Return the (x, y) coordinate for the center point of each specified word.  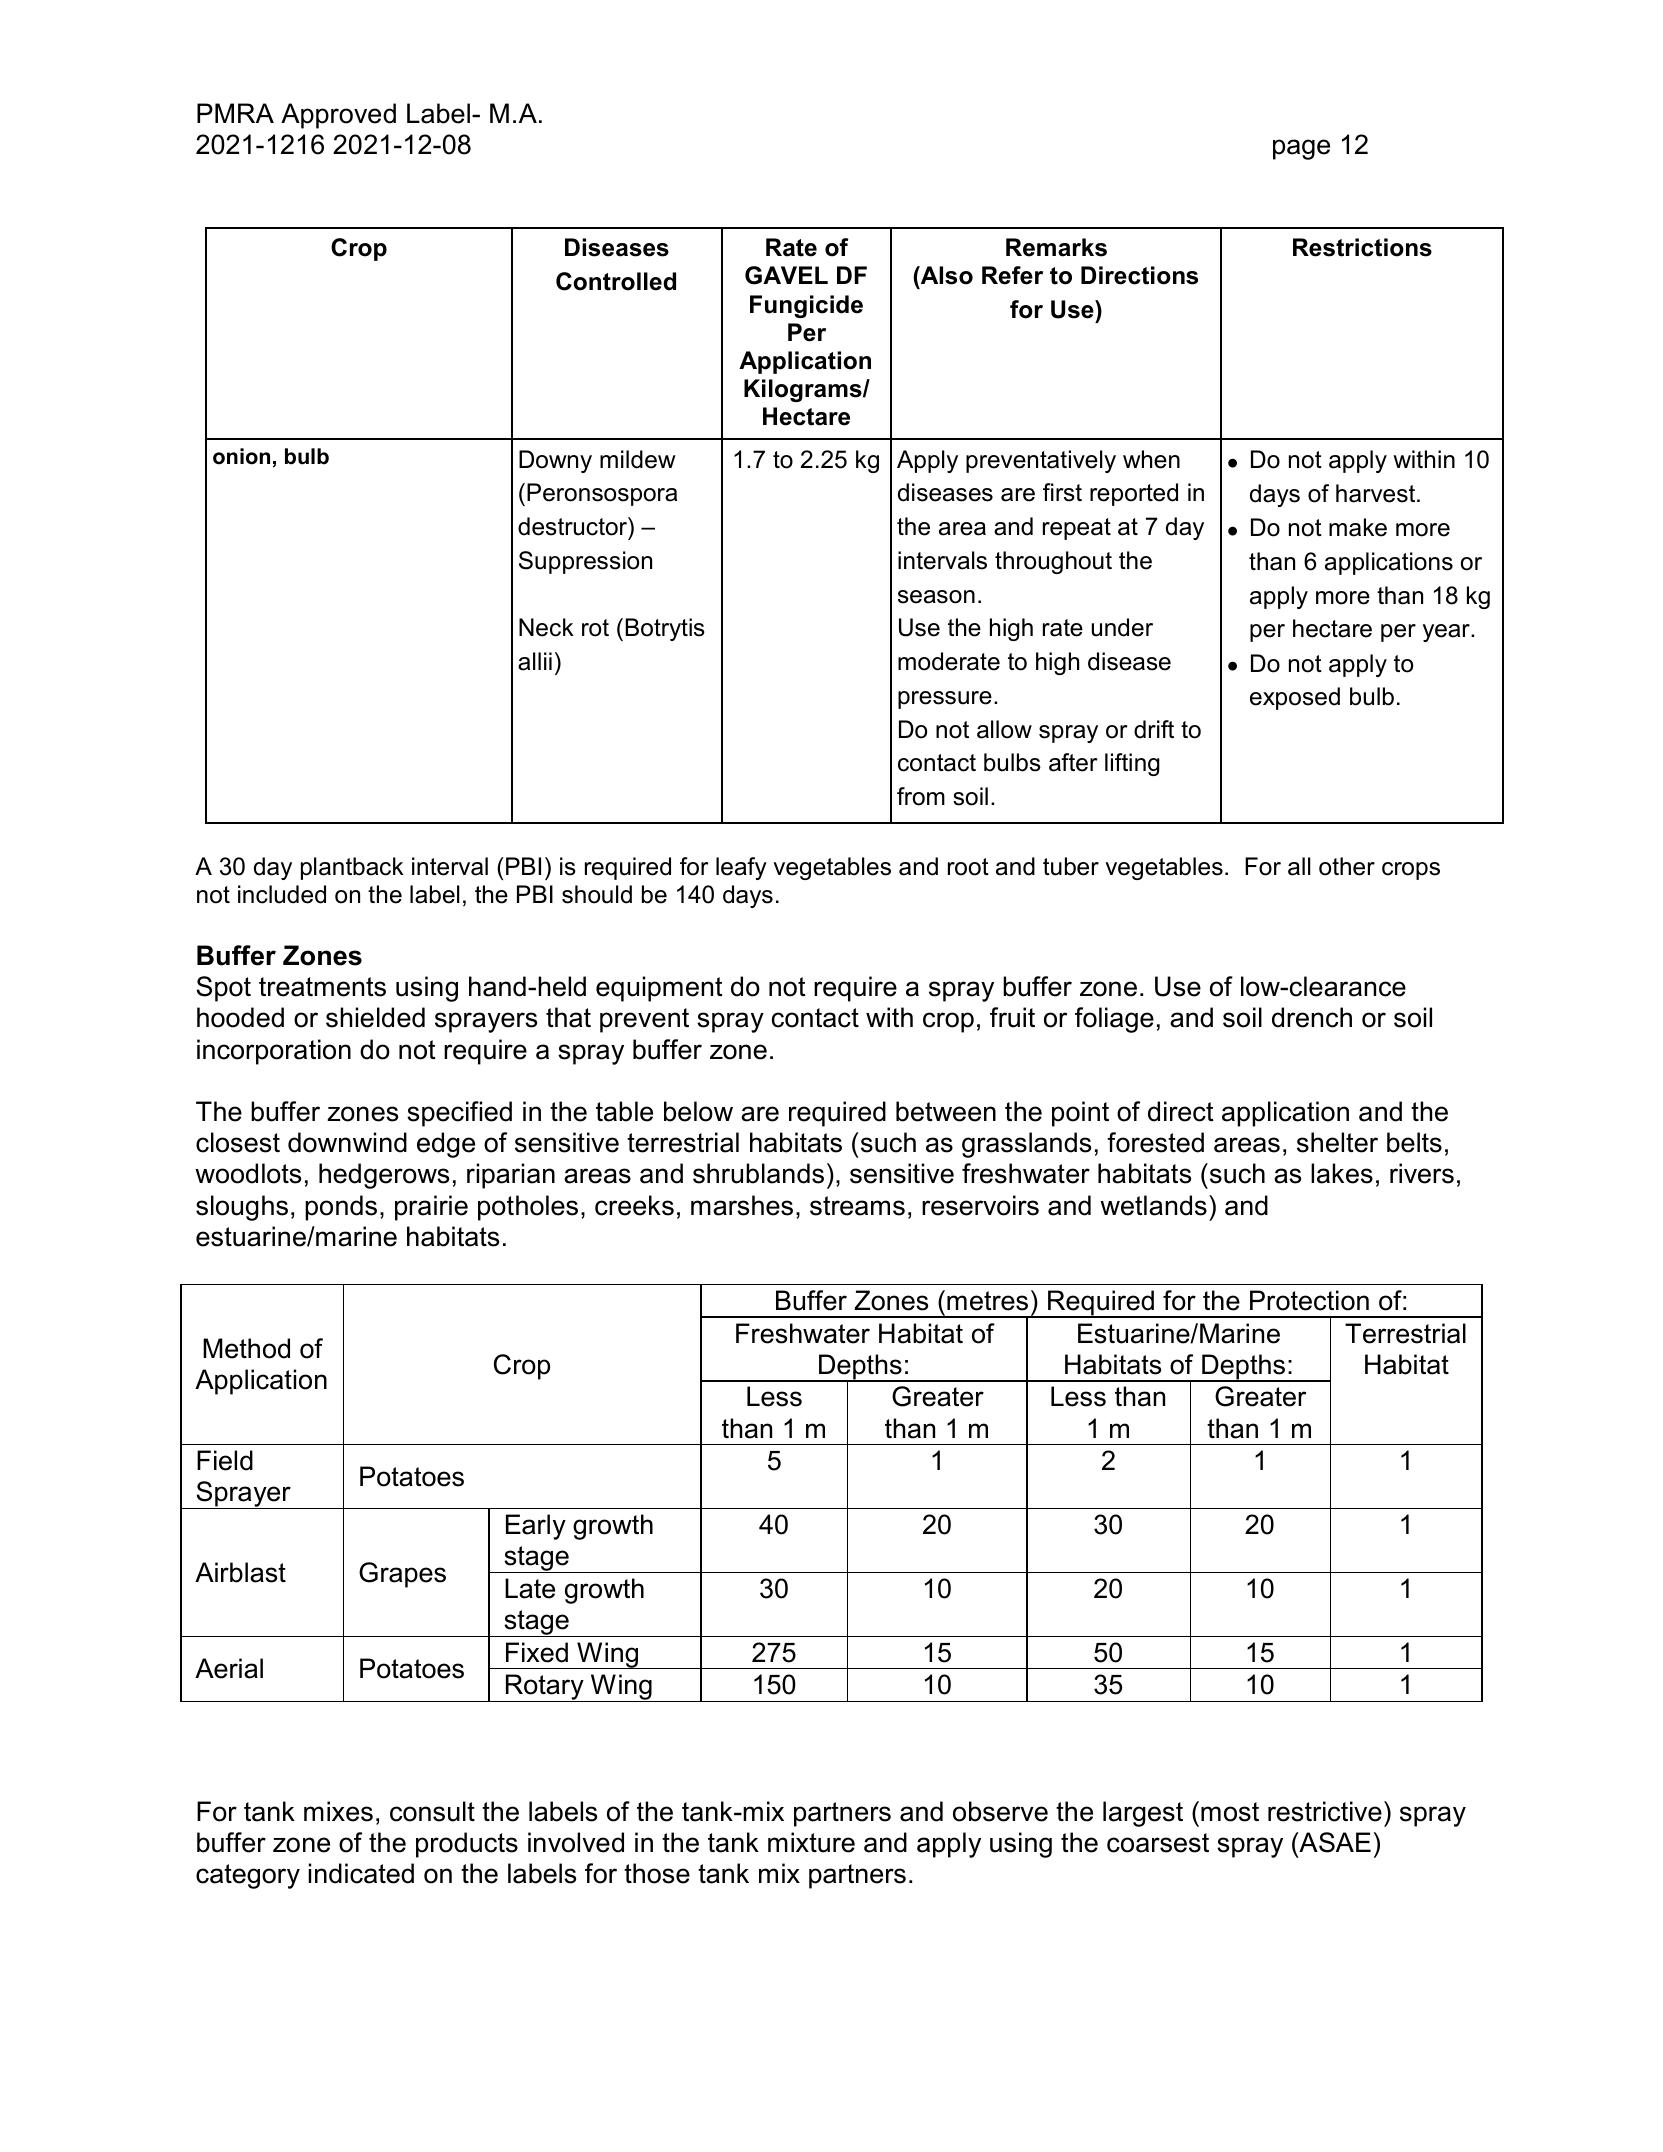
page (1301, 149)
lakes (1342, 1173)
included (282, 894)
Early (536, 1527)
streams (857, 1206)
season (936, 597)
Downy (555, 461)
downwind (347, 1142)
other (1347, 866)
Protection (1309, 1300)
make (1358, 527)
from (921, 796)
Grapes (402, 1575)
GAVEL (786, 275)
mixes (338, 1811)
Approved (338, 116)
